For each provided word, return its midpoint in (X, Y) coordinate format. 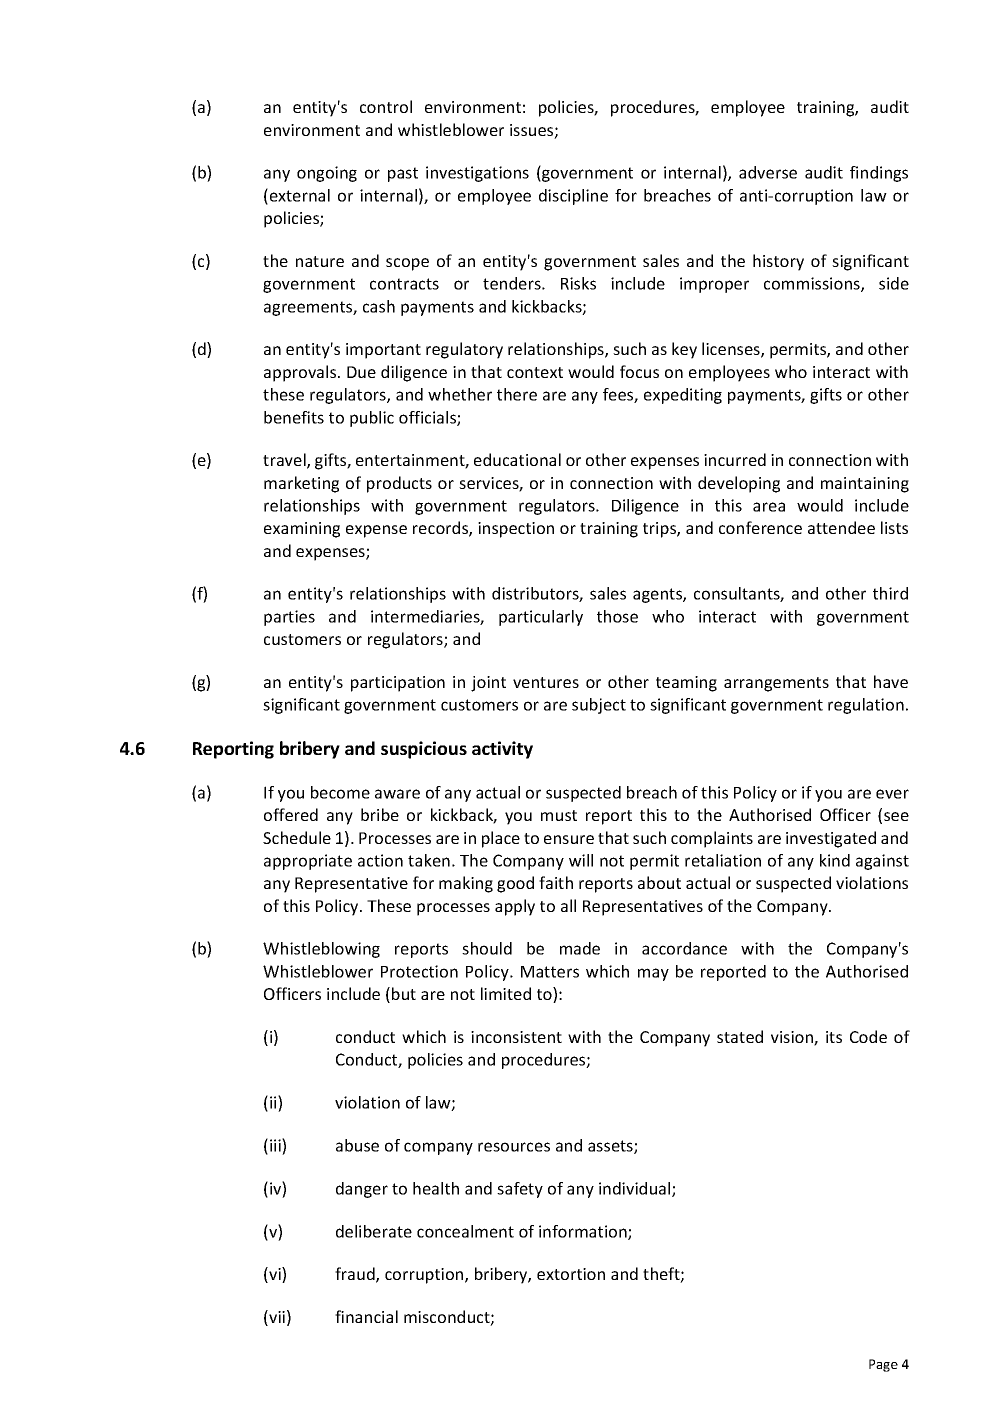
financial (366, 1316)
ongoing (327, 174)
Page (883, 1365)
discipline (573, 197)
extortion (571, 1274)
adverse (768, 172)
